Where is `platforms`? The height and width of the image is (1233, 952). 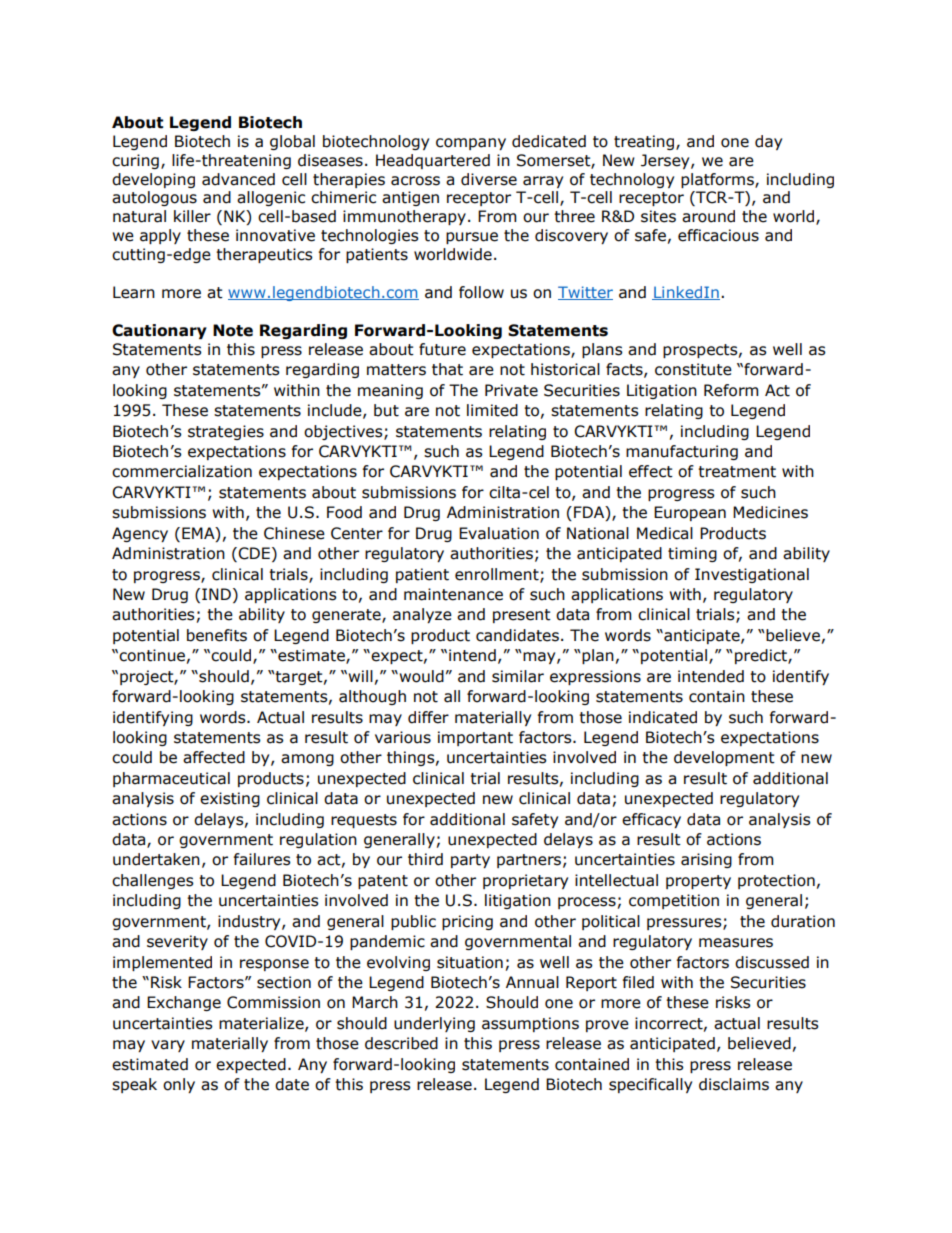
platforms is located at coordinates (718, 180).
